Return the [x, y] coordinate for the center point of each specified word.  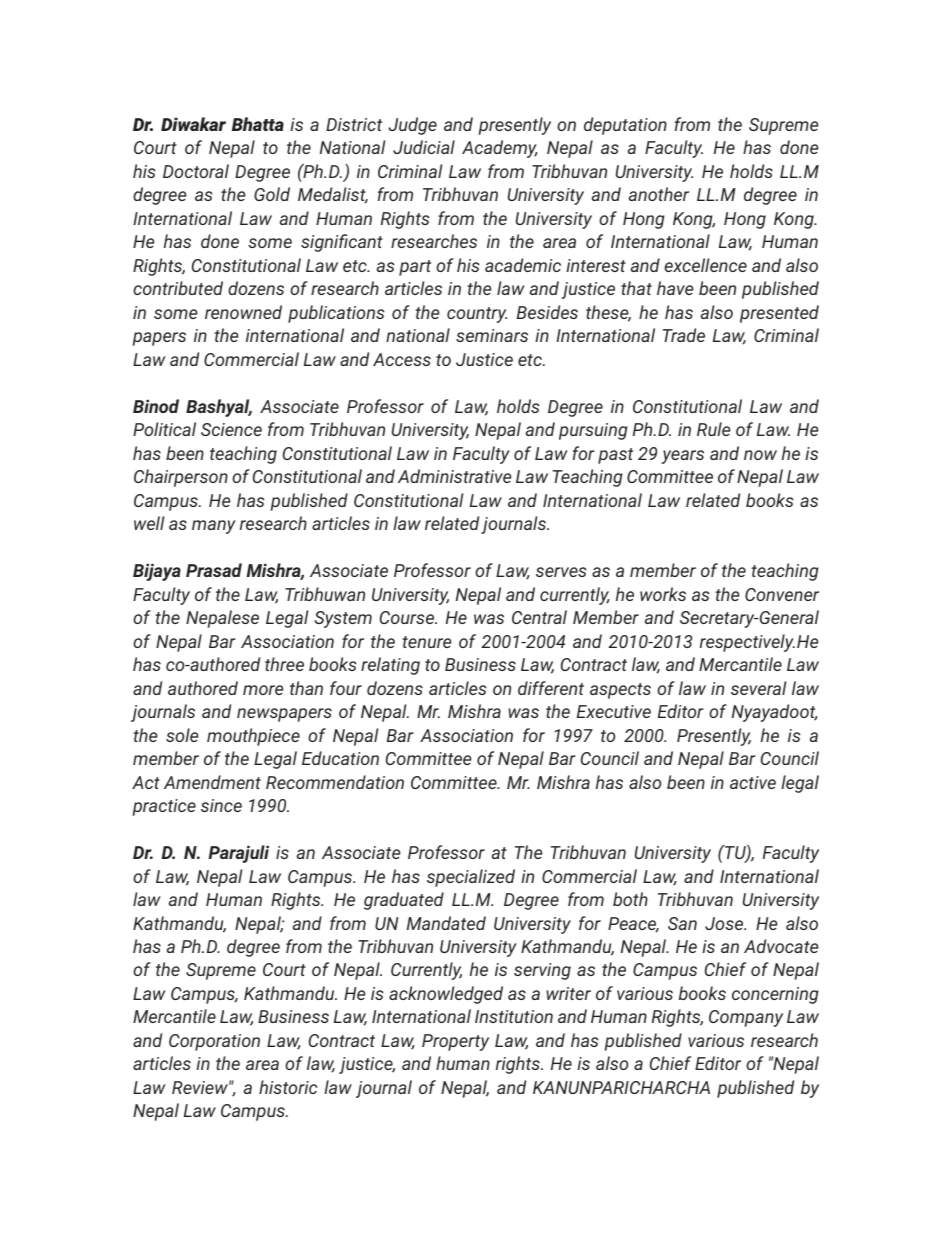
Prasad [214, 570]
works [663, 594]
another [659, 194]
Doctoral [196, 171]
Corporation [214, 1042]
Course [408, 617]
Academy [500, 149]
